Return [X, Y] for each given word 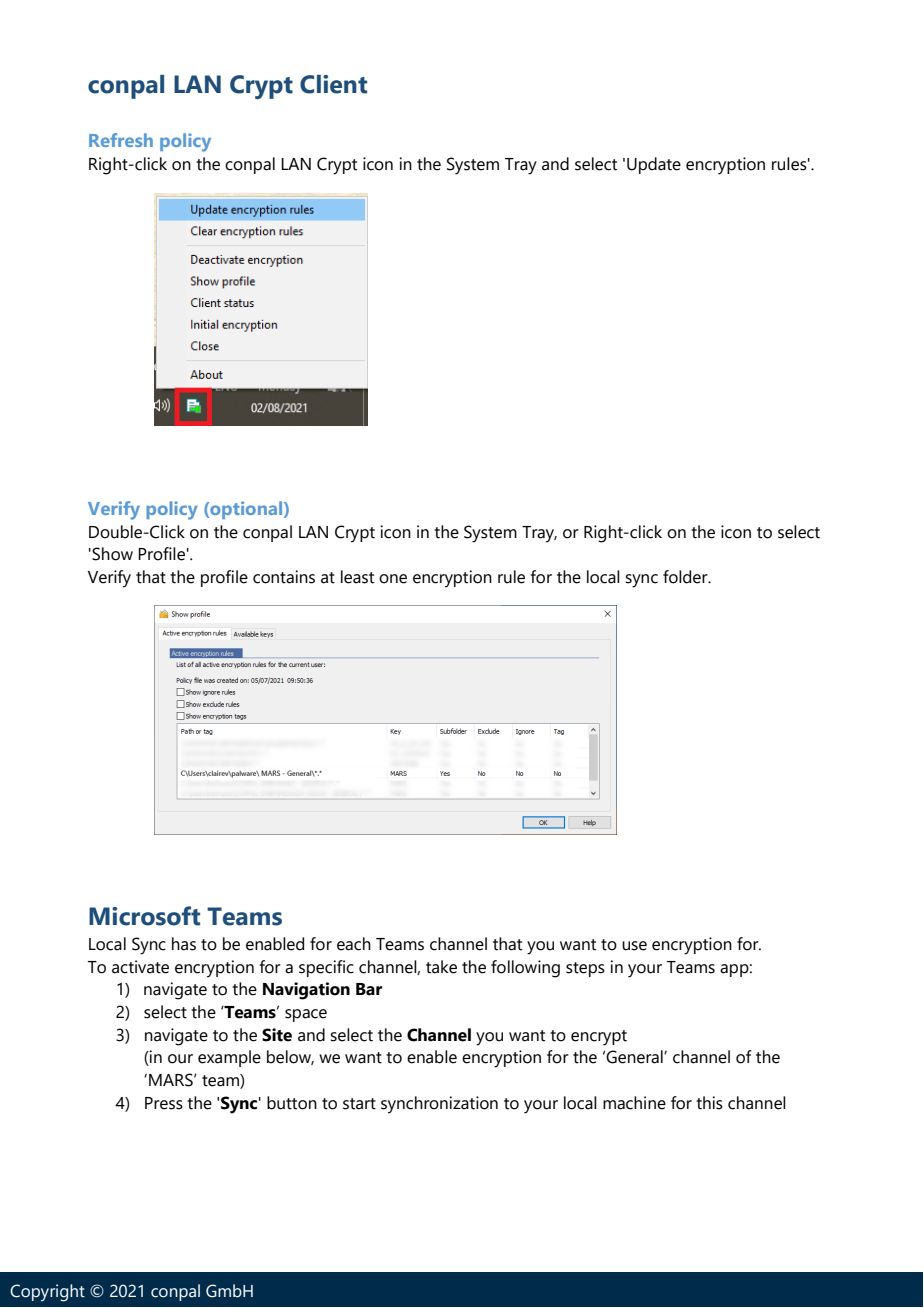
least [357, 577]
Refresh [121, 140]
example [229, 1058]
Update [654, 165]
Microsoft [144, 916]
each [354, 944]
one [393, 579]
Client [333, 84]
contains [284, 577]
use [634, 946]
